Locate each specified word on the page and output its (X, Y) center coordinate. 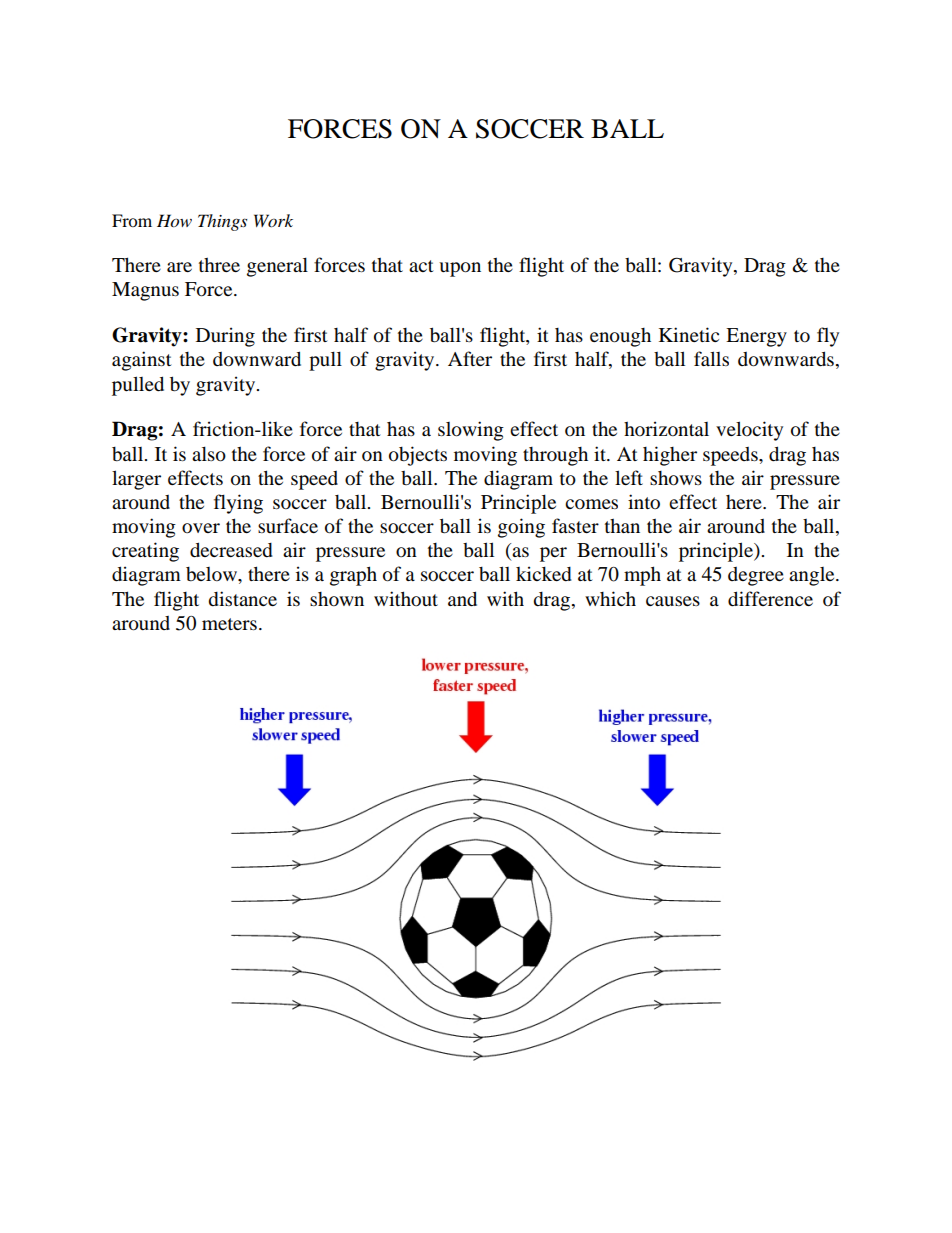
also (209, 454)
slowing (471, 431)
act (421, 266)
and (462, 599)
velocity (749, 431)
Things (222, 222)
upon (460, 269)
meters (229, 624)
